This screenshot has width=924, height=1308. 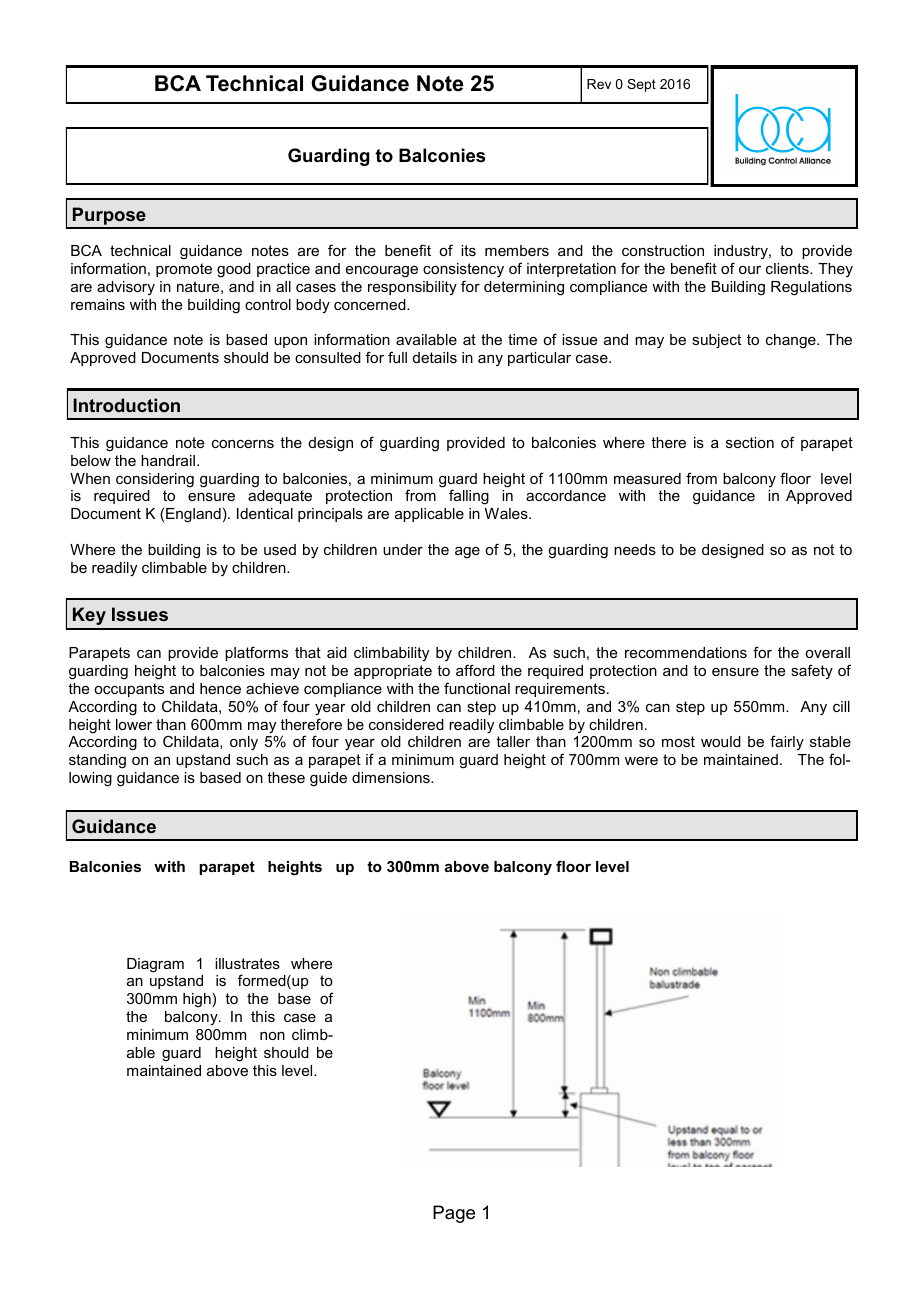 What do you see at coordinates (184, 270) in the screenshot?
I see `promote` at bounding box center [184, 270].
